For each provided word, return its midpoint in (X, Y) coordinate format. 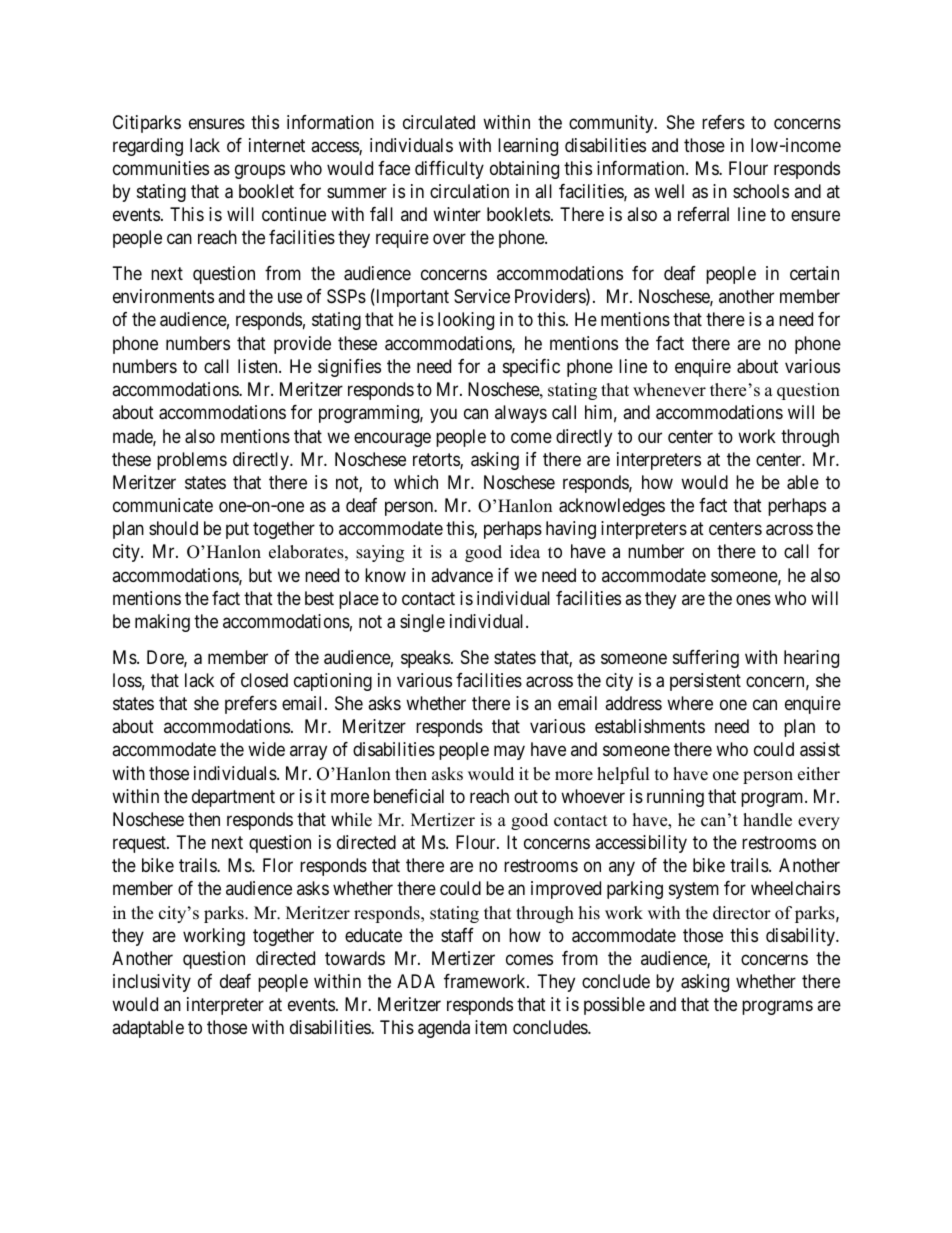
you (443, 416)
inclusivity (152, 983)
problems (192, 461)
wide (266, 749)
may (509, 753)
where (690, 703)
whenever (669, 390)
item (491, 1027)
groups (260, 171)
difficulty (449, 170)
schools (761, 191)
